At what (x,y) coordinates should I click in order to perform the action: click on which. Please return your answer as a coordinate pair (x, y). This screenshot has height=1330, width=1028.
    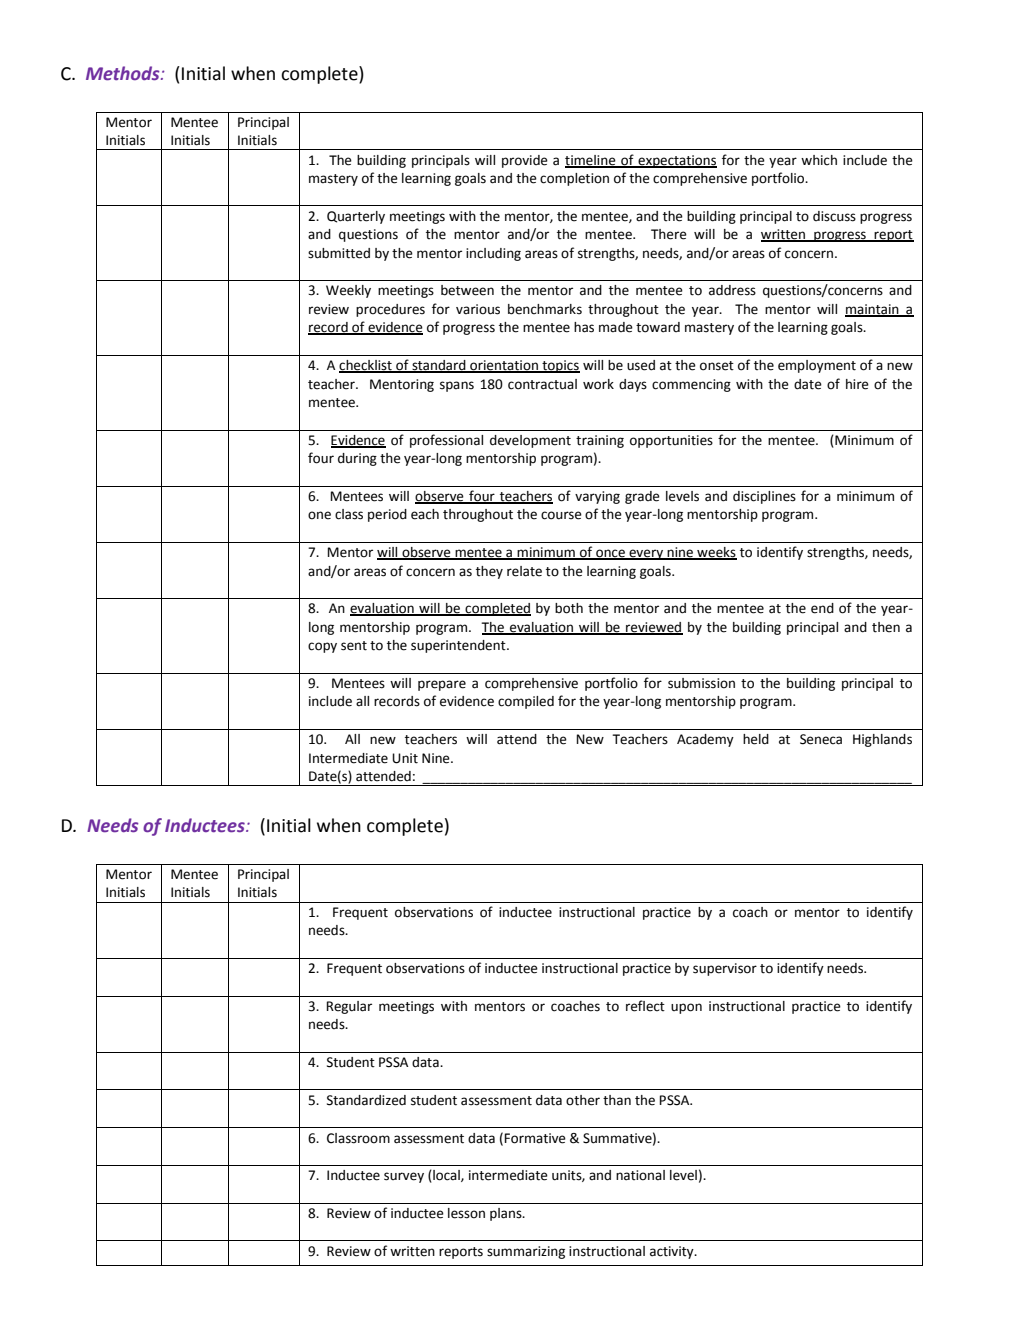
    Looking at the image, I should click on (819, 160).
